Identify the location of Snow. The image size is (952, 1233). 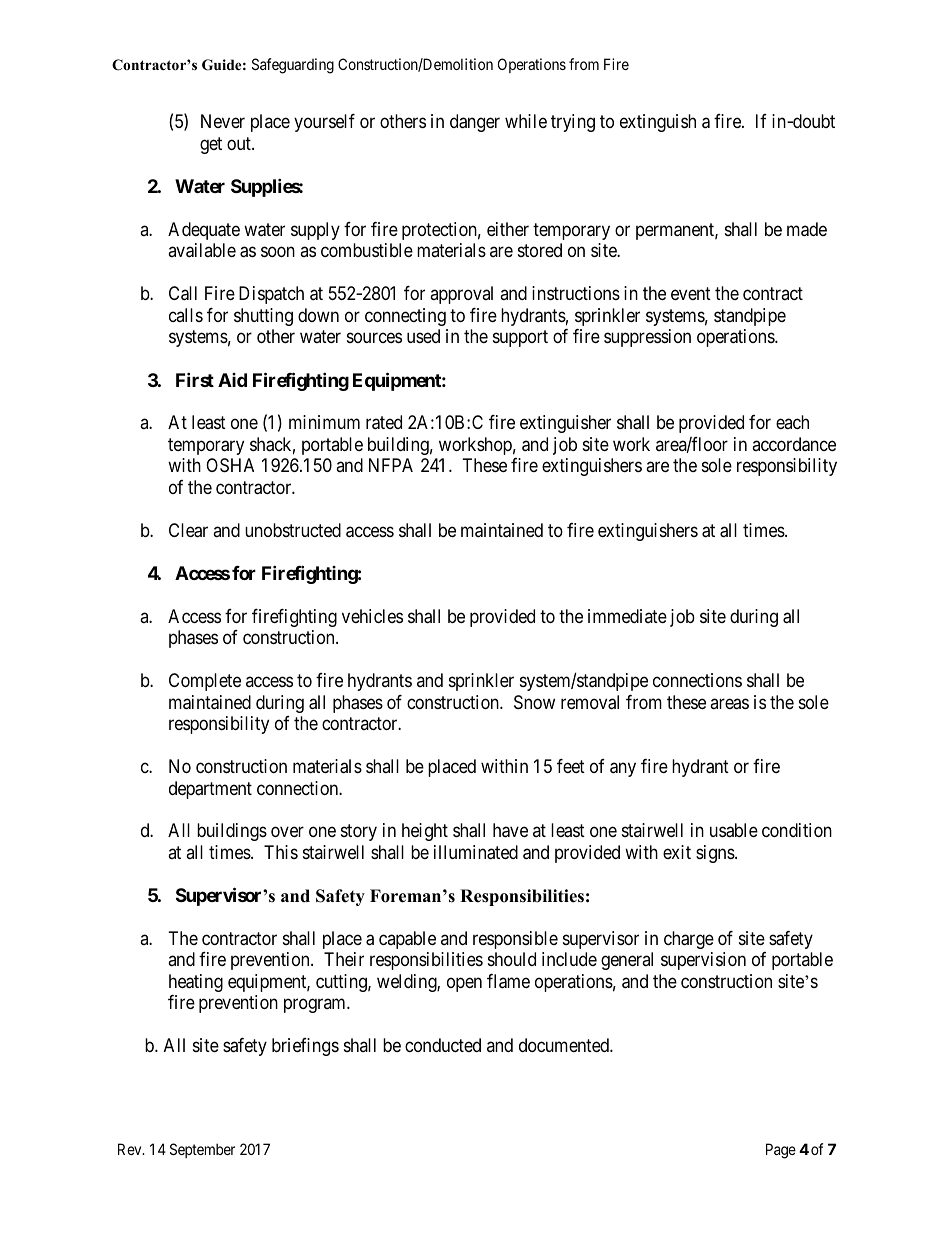
(534, 702).
